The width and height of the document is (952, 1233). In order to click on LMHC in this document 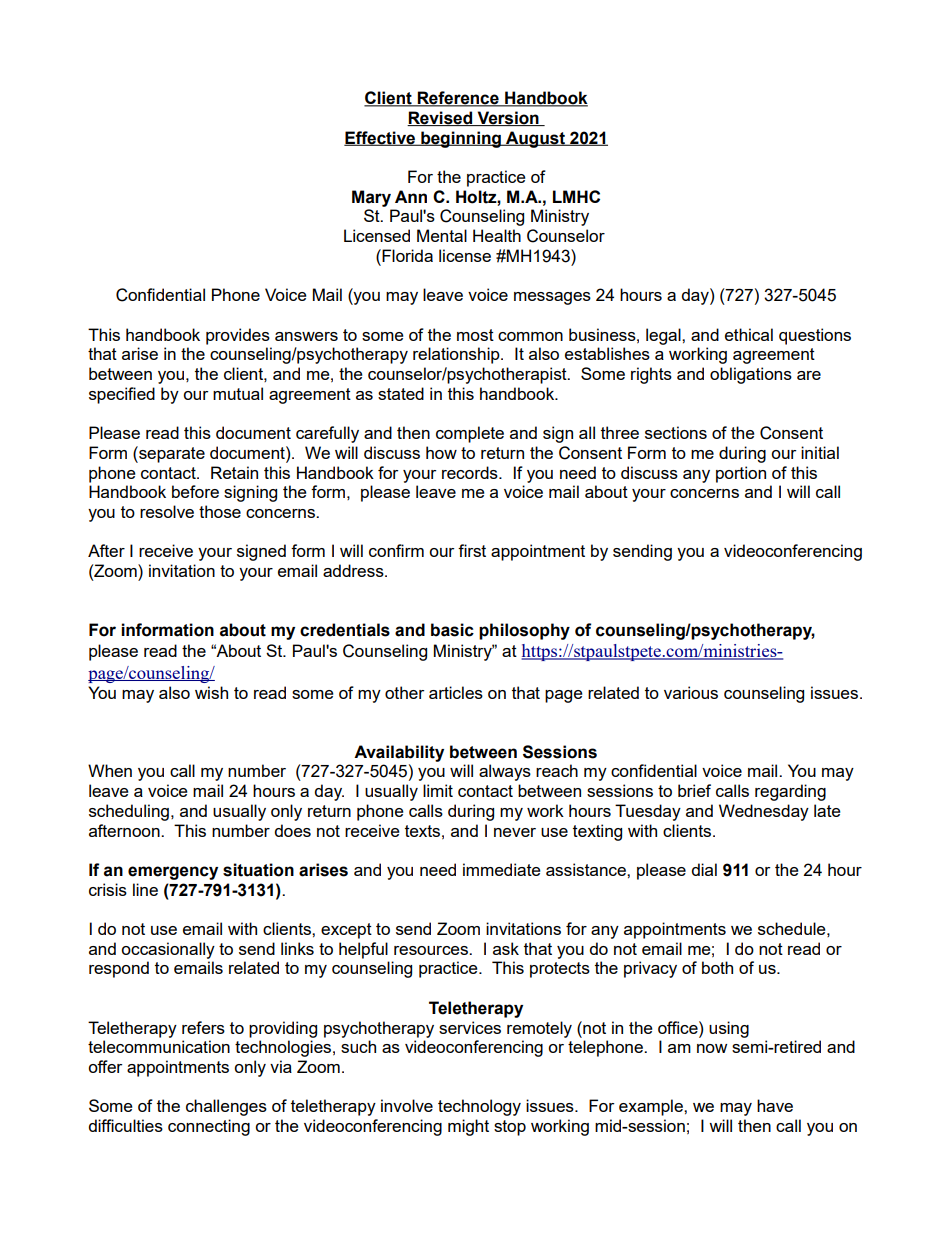, I will do `click(576, 196)`.
